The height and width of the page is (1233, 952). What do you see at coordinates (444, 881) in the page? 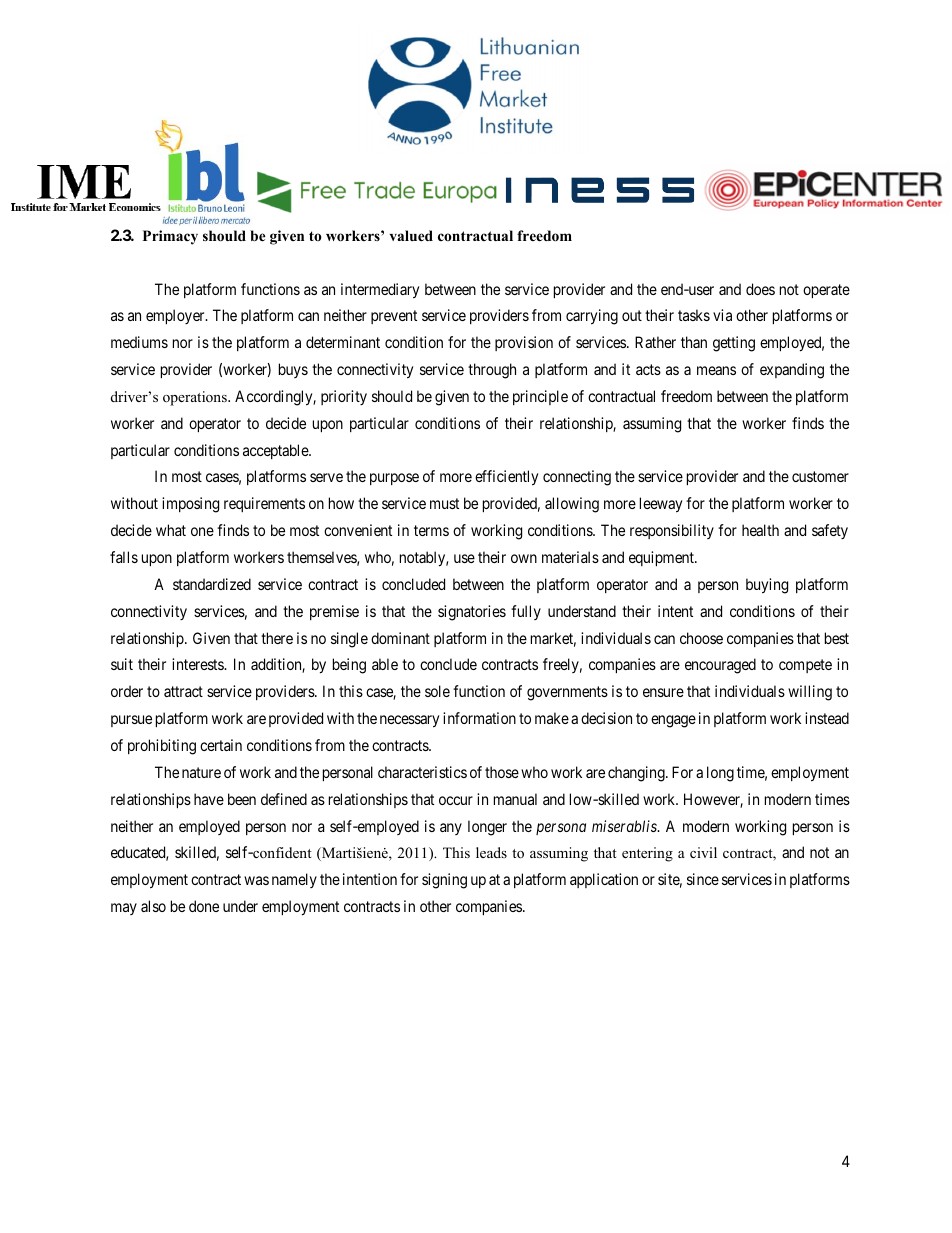
I see `signing` at bounding box center [444, 881].
